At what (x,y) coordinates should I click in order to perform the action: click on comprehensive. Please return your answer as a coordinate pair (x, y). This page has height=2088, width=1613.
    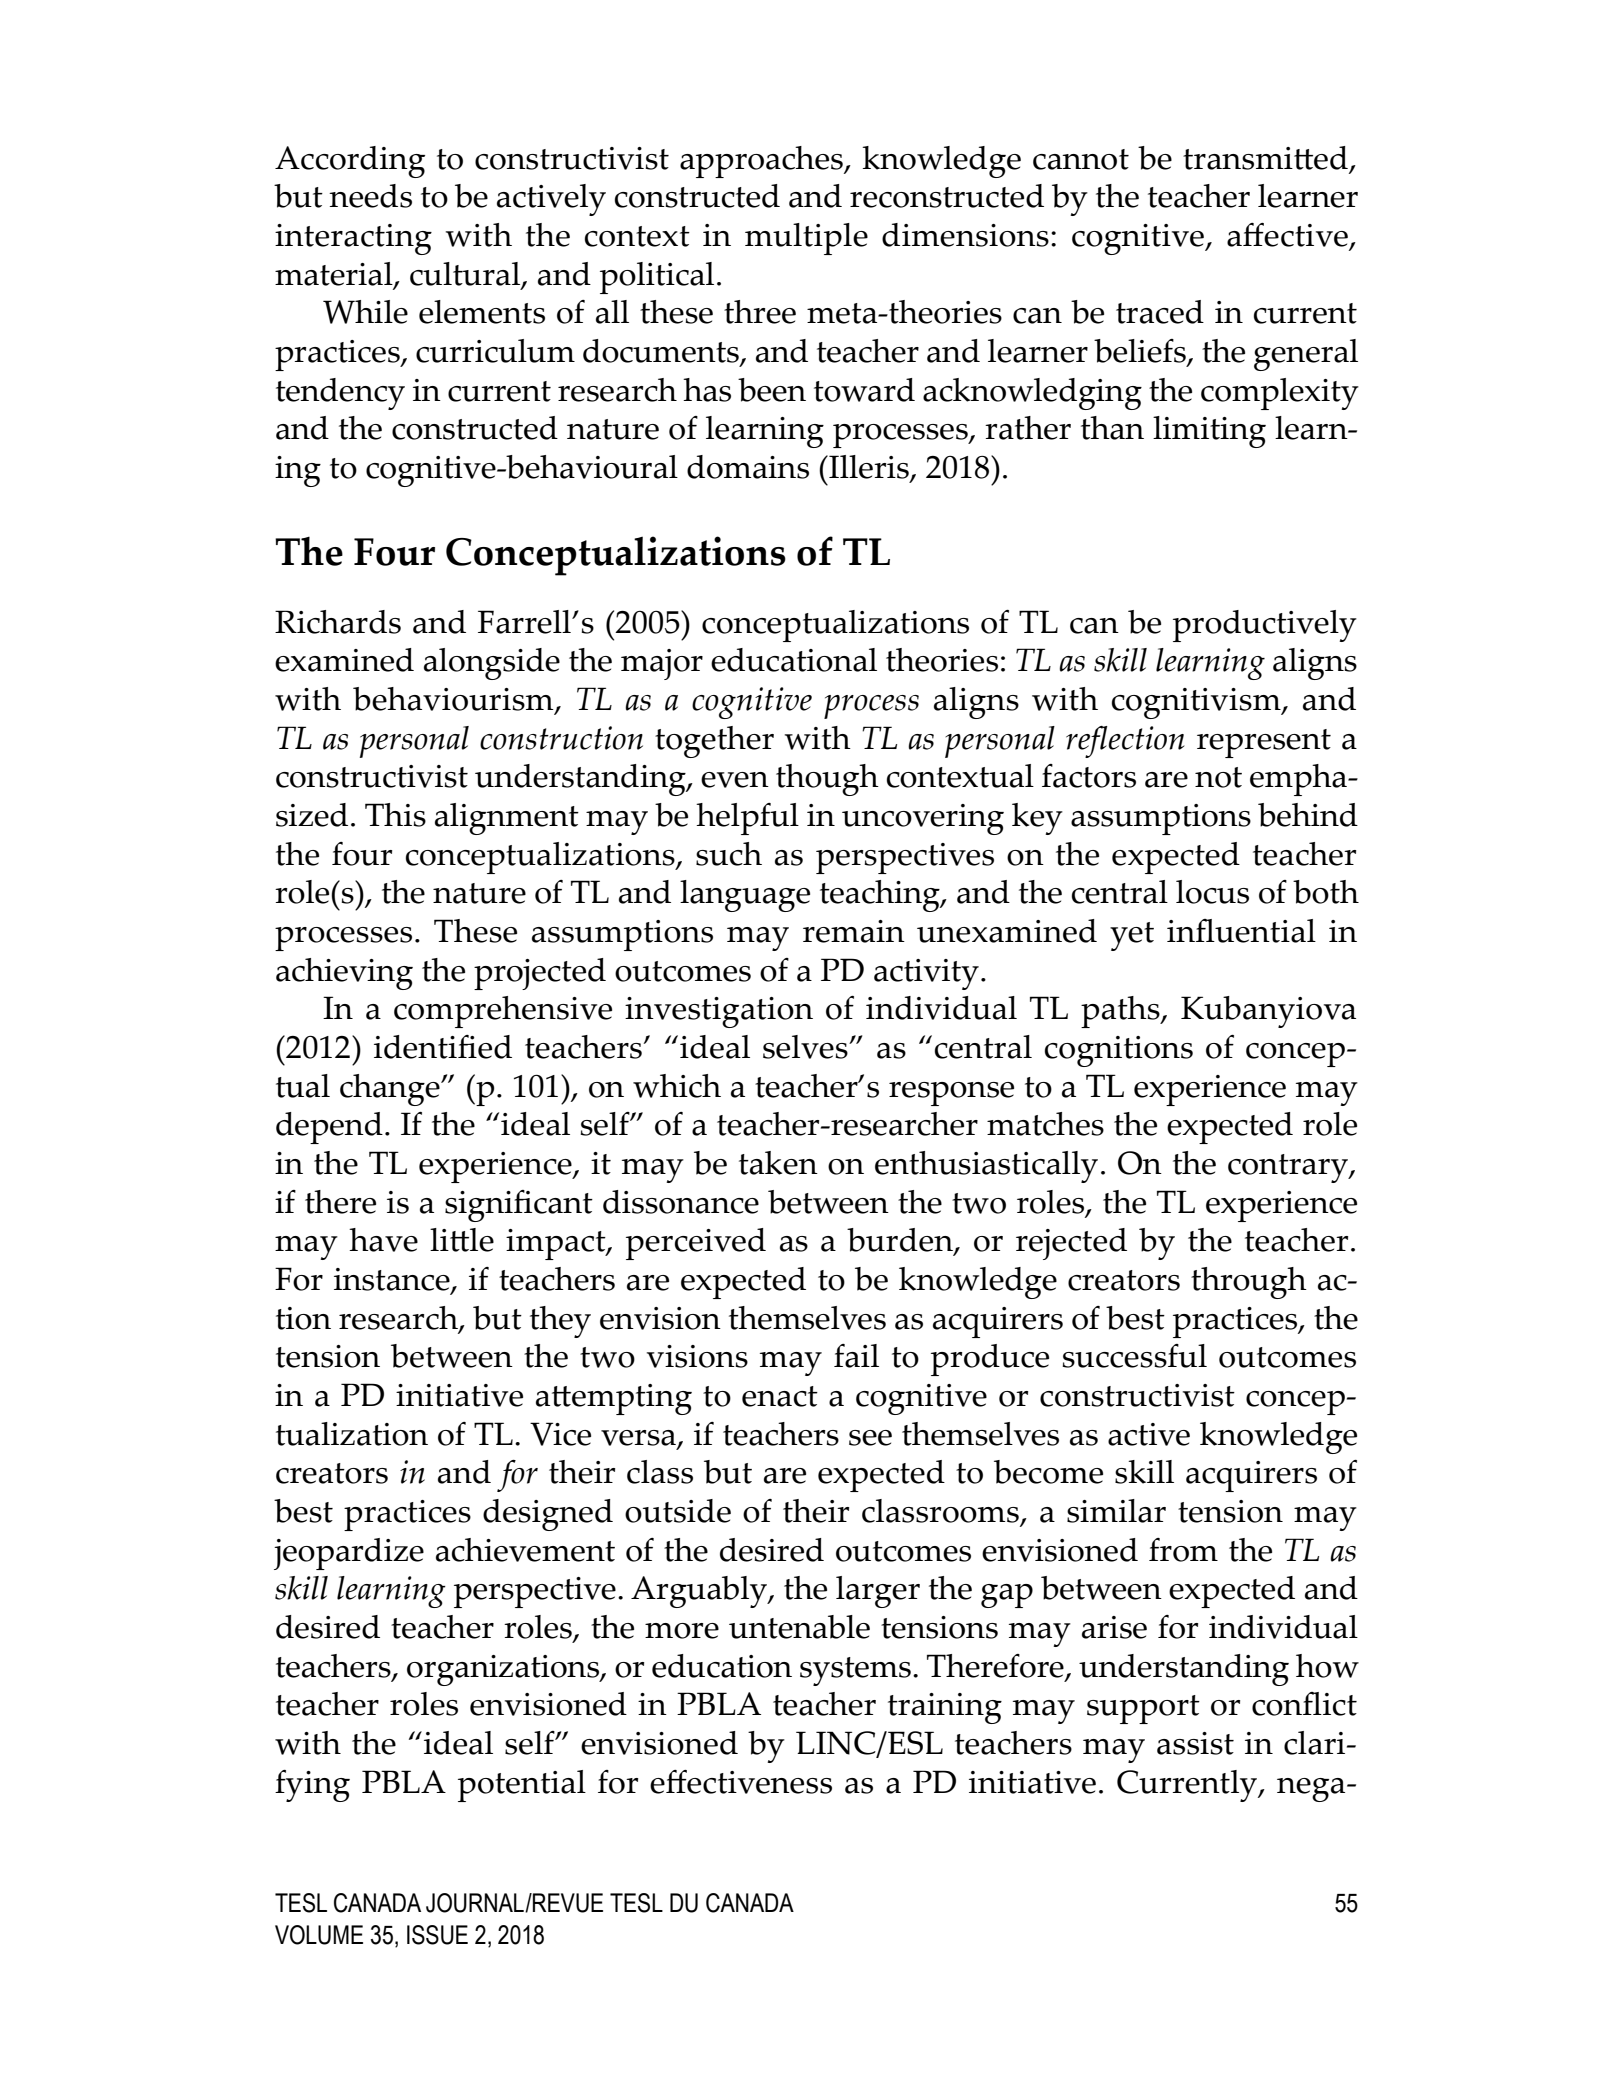
    Looking at the image, I should click on (503, 1012).
